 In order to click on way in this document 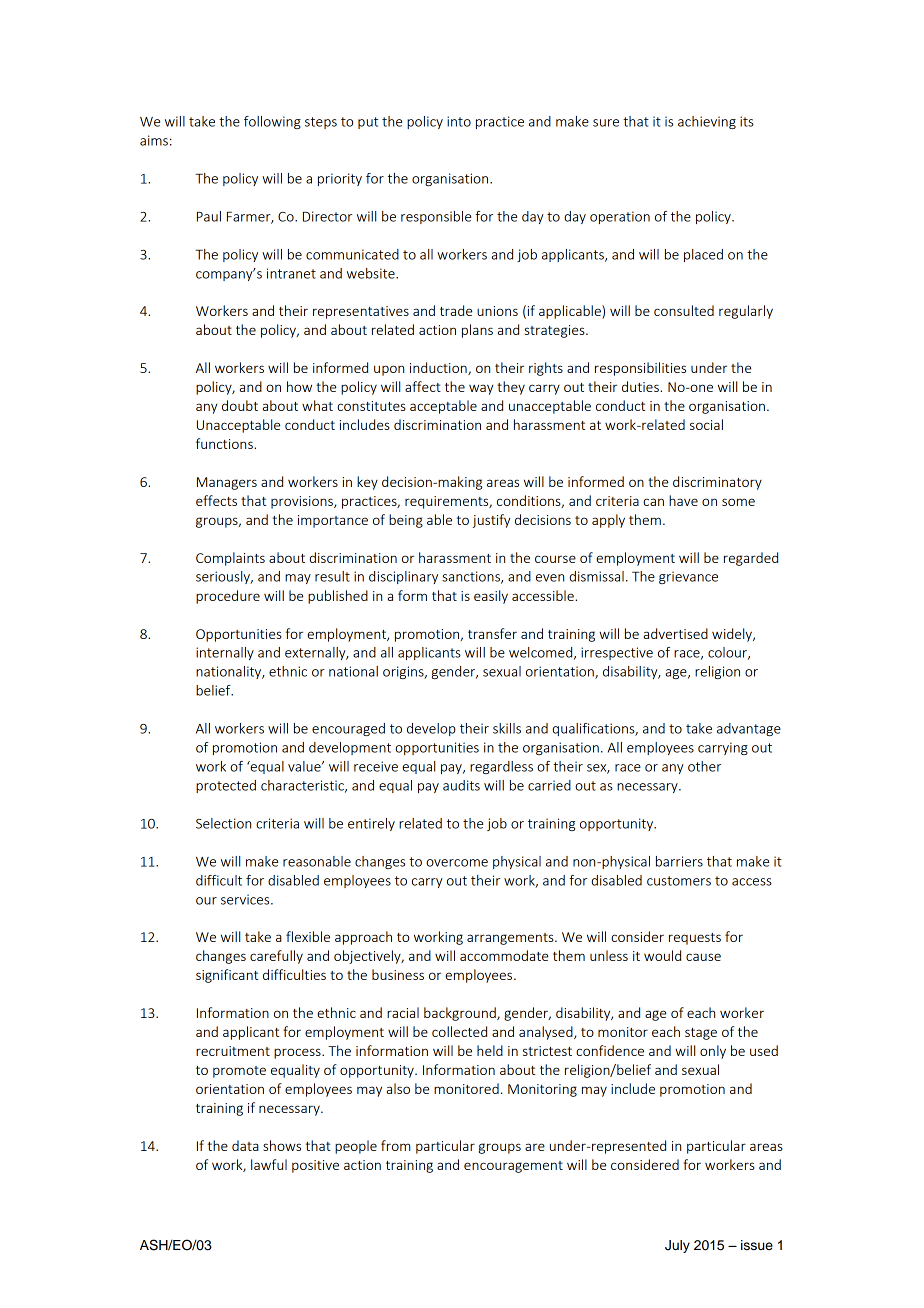, I will do `click(481, 389)`.
